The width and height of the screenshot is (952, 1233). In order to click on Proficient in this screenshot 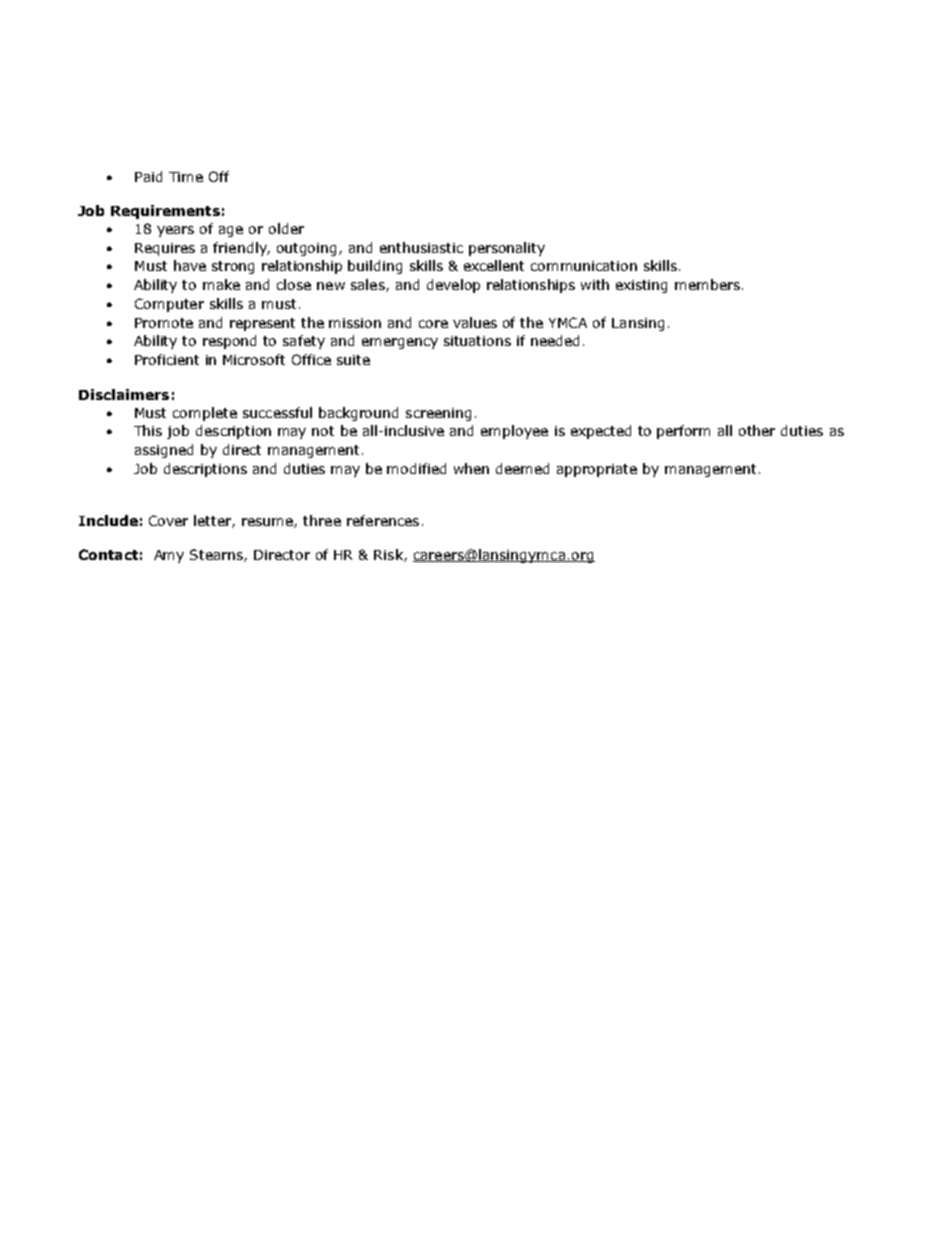, I will do `click(167, 359)`.
